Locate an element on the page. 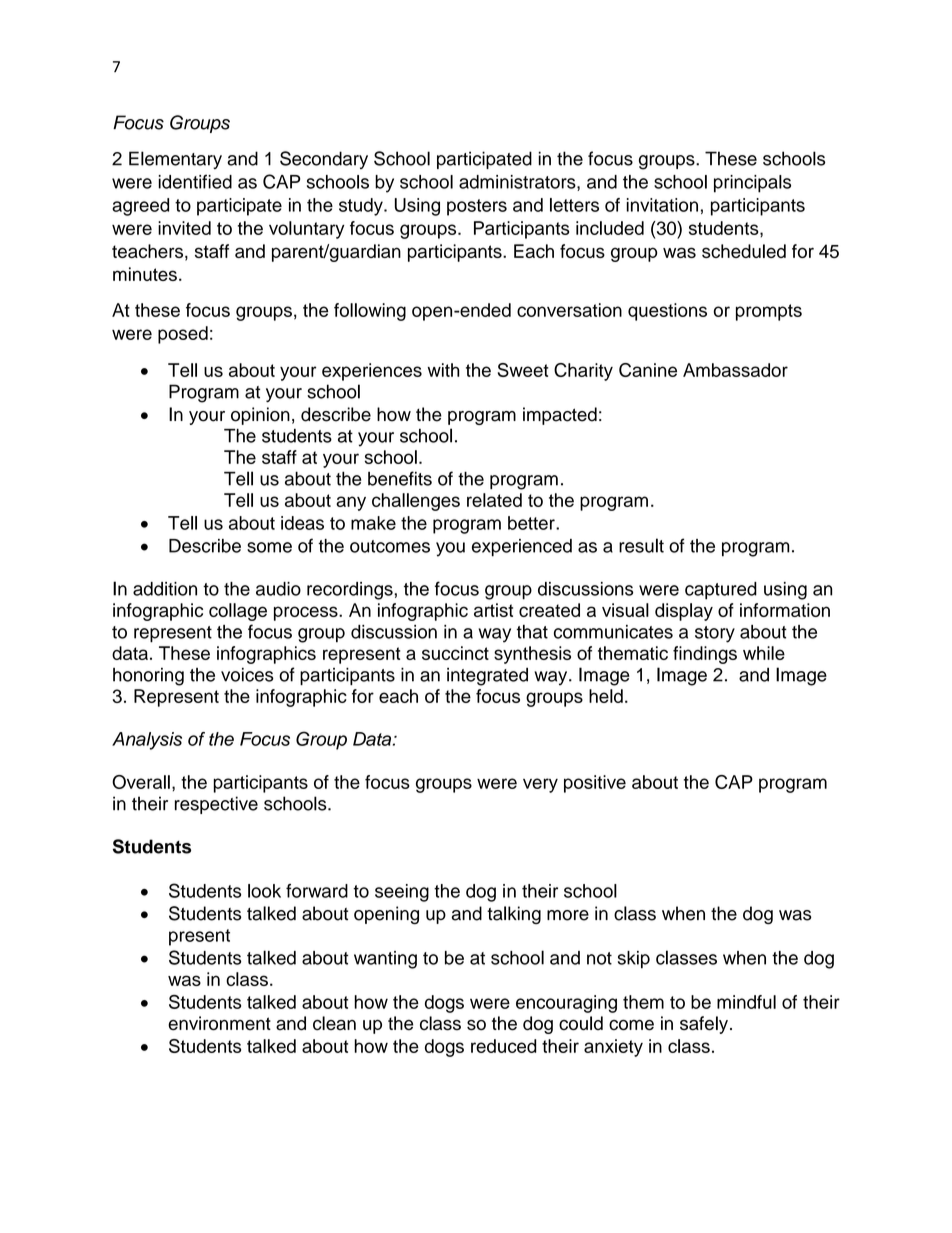 The height and width of the page is (1233, 952). principals is located at coordinates (752, 184).
